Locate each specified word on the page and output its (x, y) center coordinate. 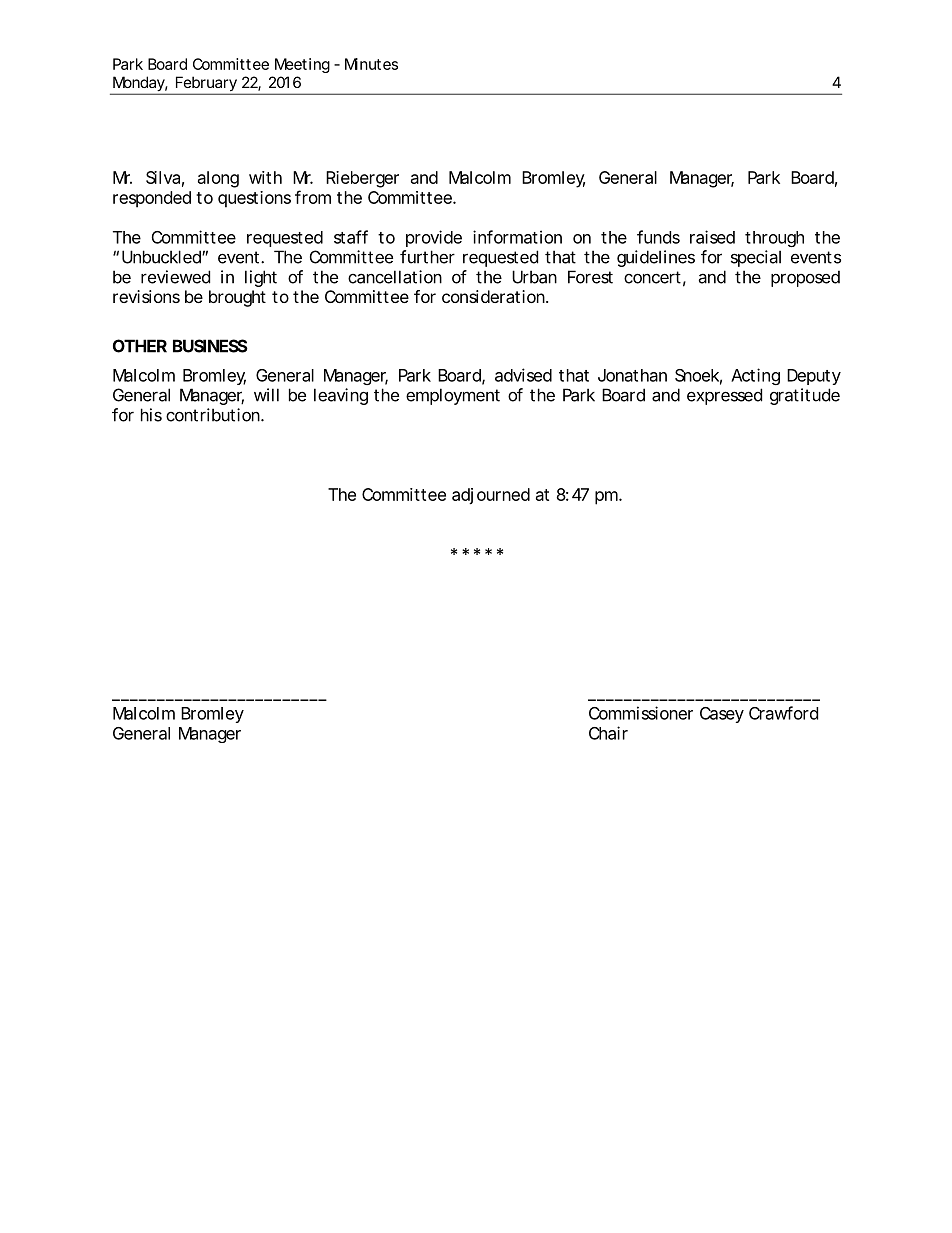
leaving (341, 396)
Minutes (371, 64)
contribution (214, 415)
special (756, 258)
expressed (724, 396)
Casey (722, 715)
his (151, 415)
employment (453, 396)
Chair (608, 733)
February (206, 85)
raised (712, 237)
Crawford (783, 713)
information (517, 237)
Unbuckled (162, 257)
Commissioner (641, 713)
